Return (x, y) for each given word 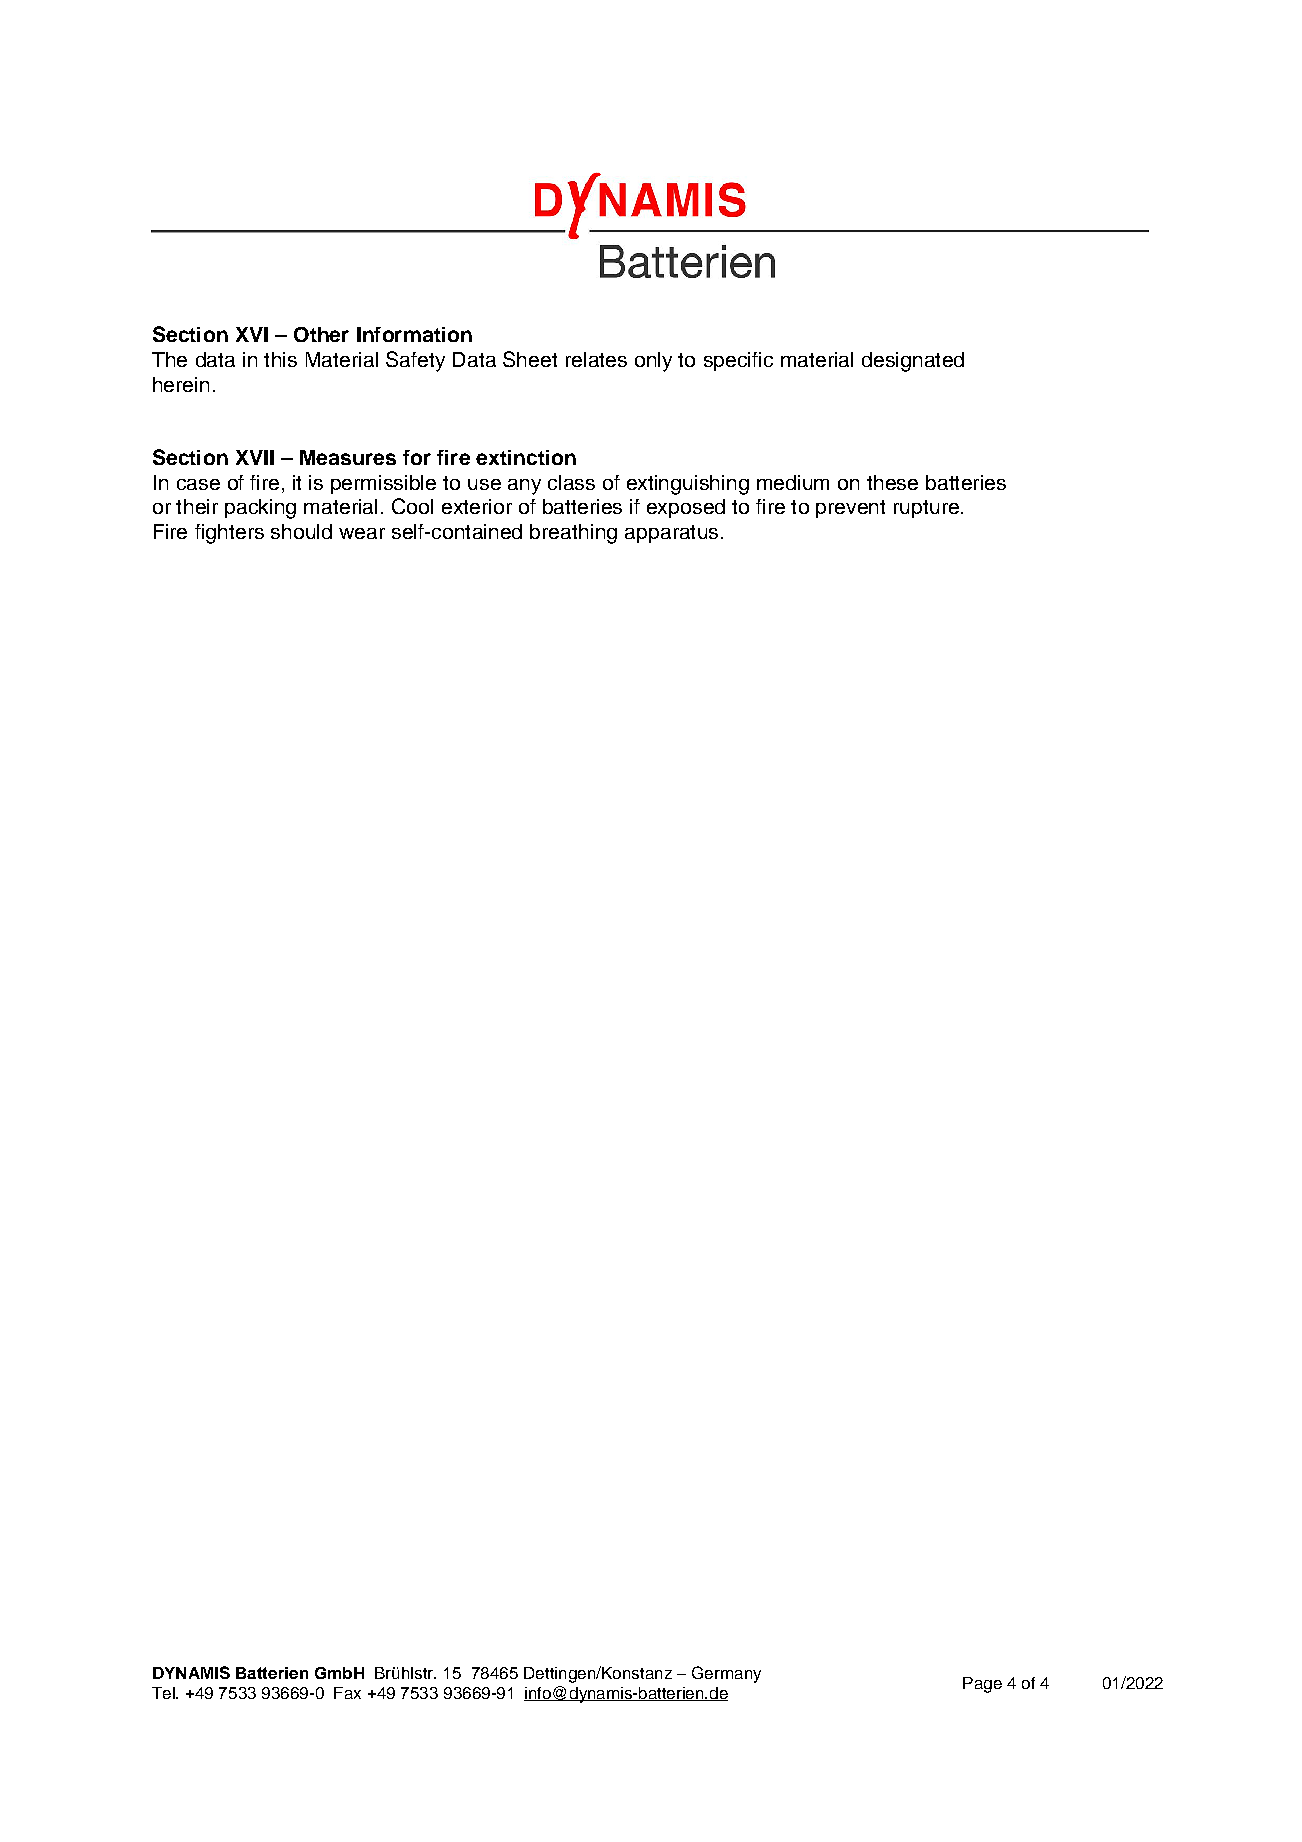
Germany (726, 1674)
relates (596, 359)
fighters (229, 534)
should (301, 531)
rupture (926, 509)
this (280, 359)
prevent (850, 509)
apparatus (671, 534)
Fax (347, 1693)
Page (982, 1685)
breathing (573, 534)
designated (913, 362)
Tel (164, 1693)
